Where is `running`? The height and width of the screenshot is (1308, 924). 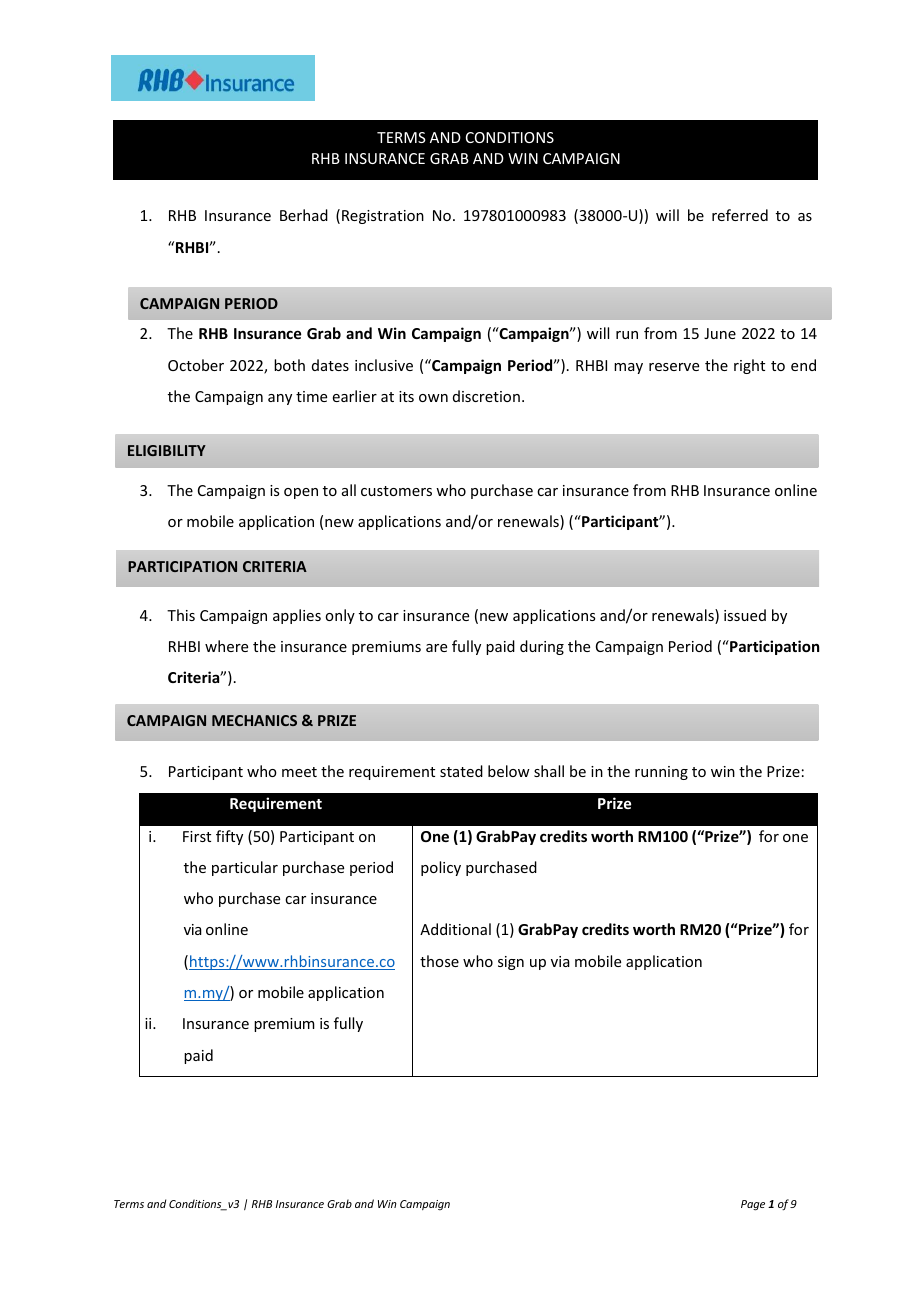
running is located at coordinates (661, 773).
